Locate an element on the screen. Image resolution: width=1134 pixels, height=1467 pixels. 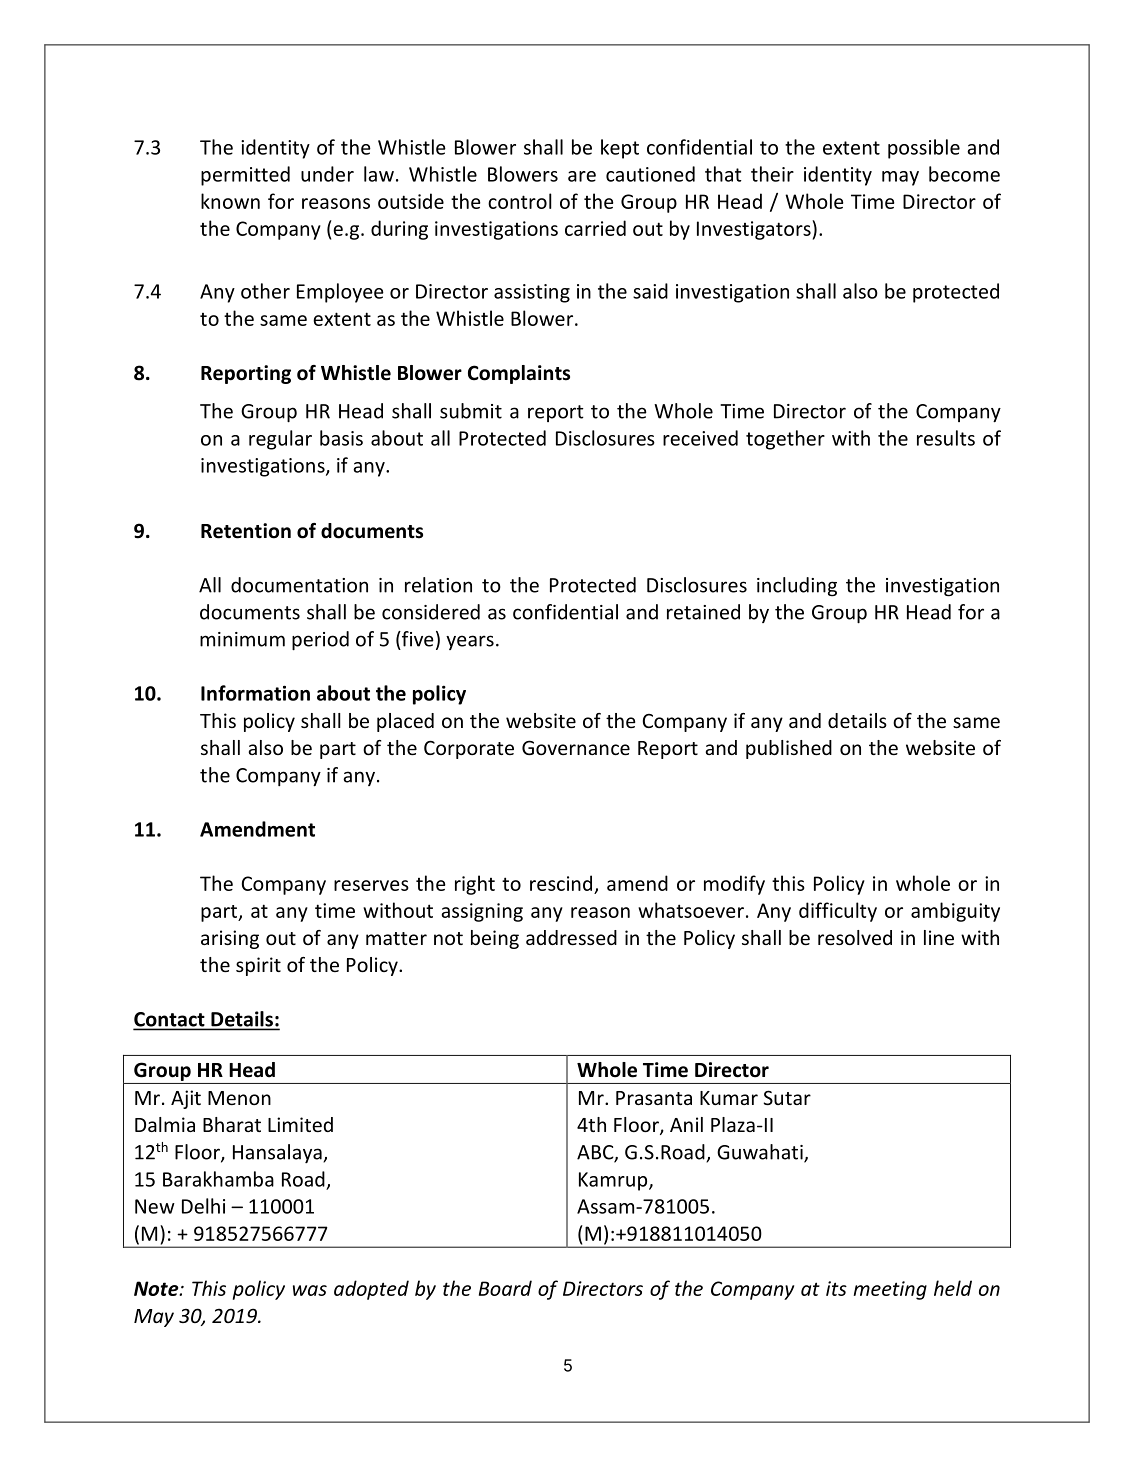
possible is located at coordinates (924, 149).
